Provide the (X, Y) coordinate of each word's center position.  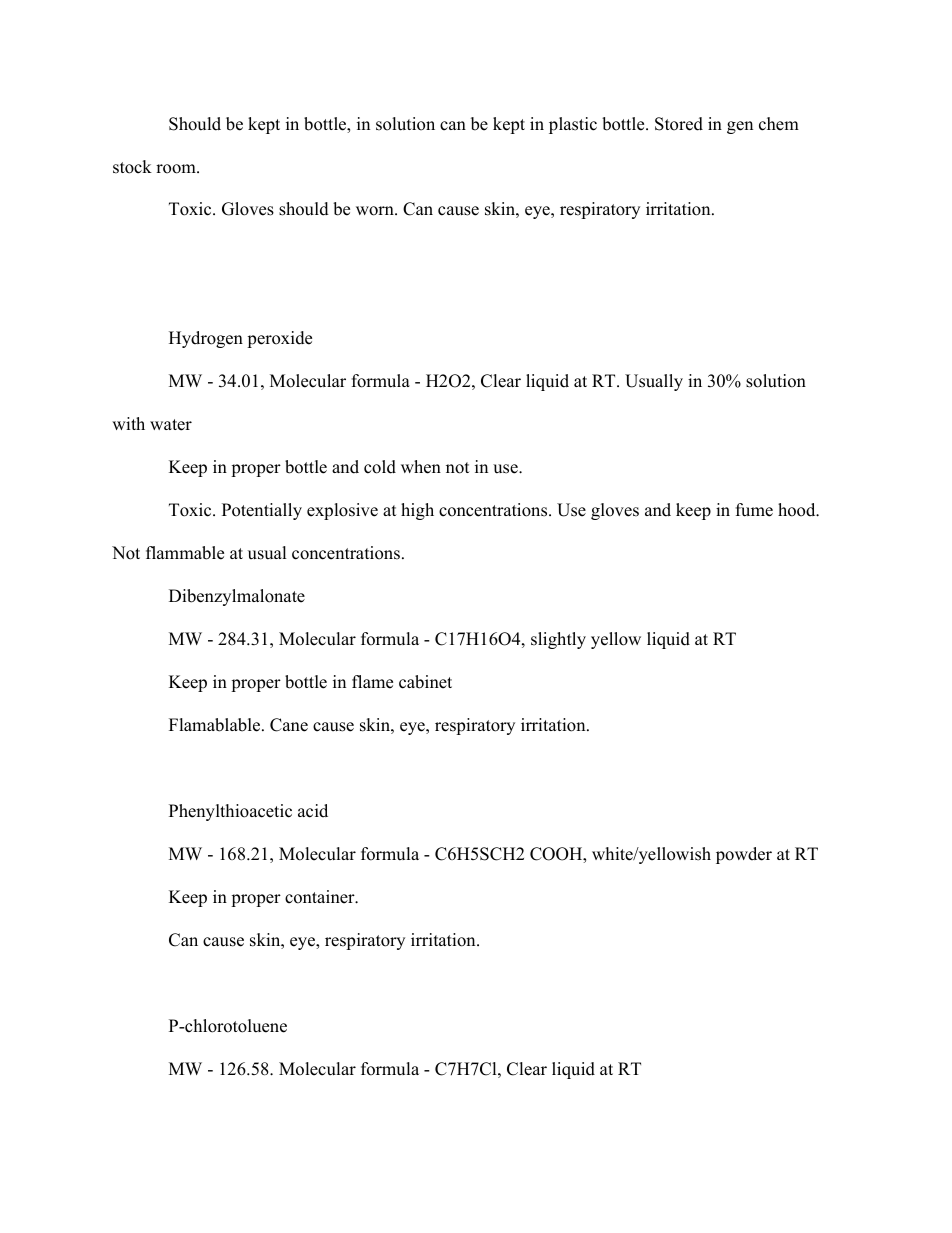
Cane (289, 725)
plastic (573, 125)
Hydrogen (206, 339)
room (177, 169)
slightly (558, 640)
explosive (342, 511)
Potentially (262, 511)
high (417, 511)
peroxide (279, 339)
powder (744, 855)
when (421, 467)
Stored (679, 124)
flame (372, 682)
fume (754, 510)
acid (313, 811)
